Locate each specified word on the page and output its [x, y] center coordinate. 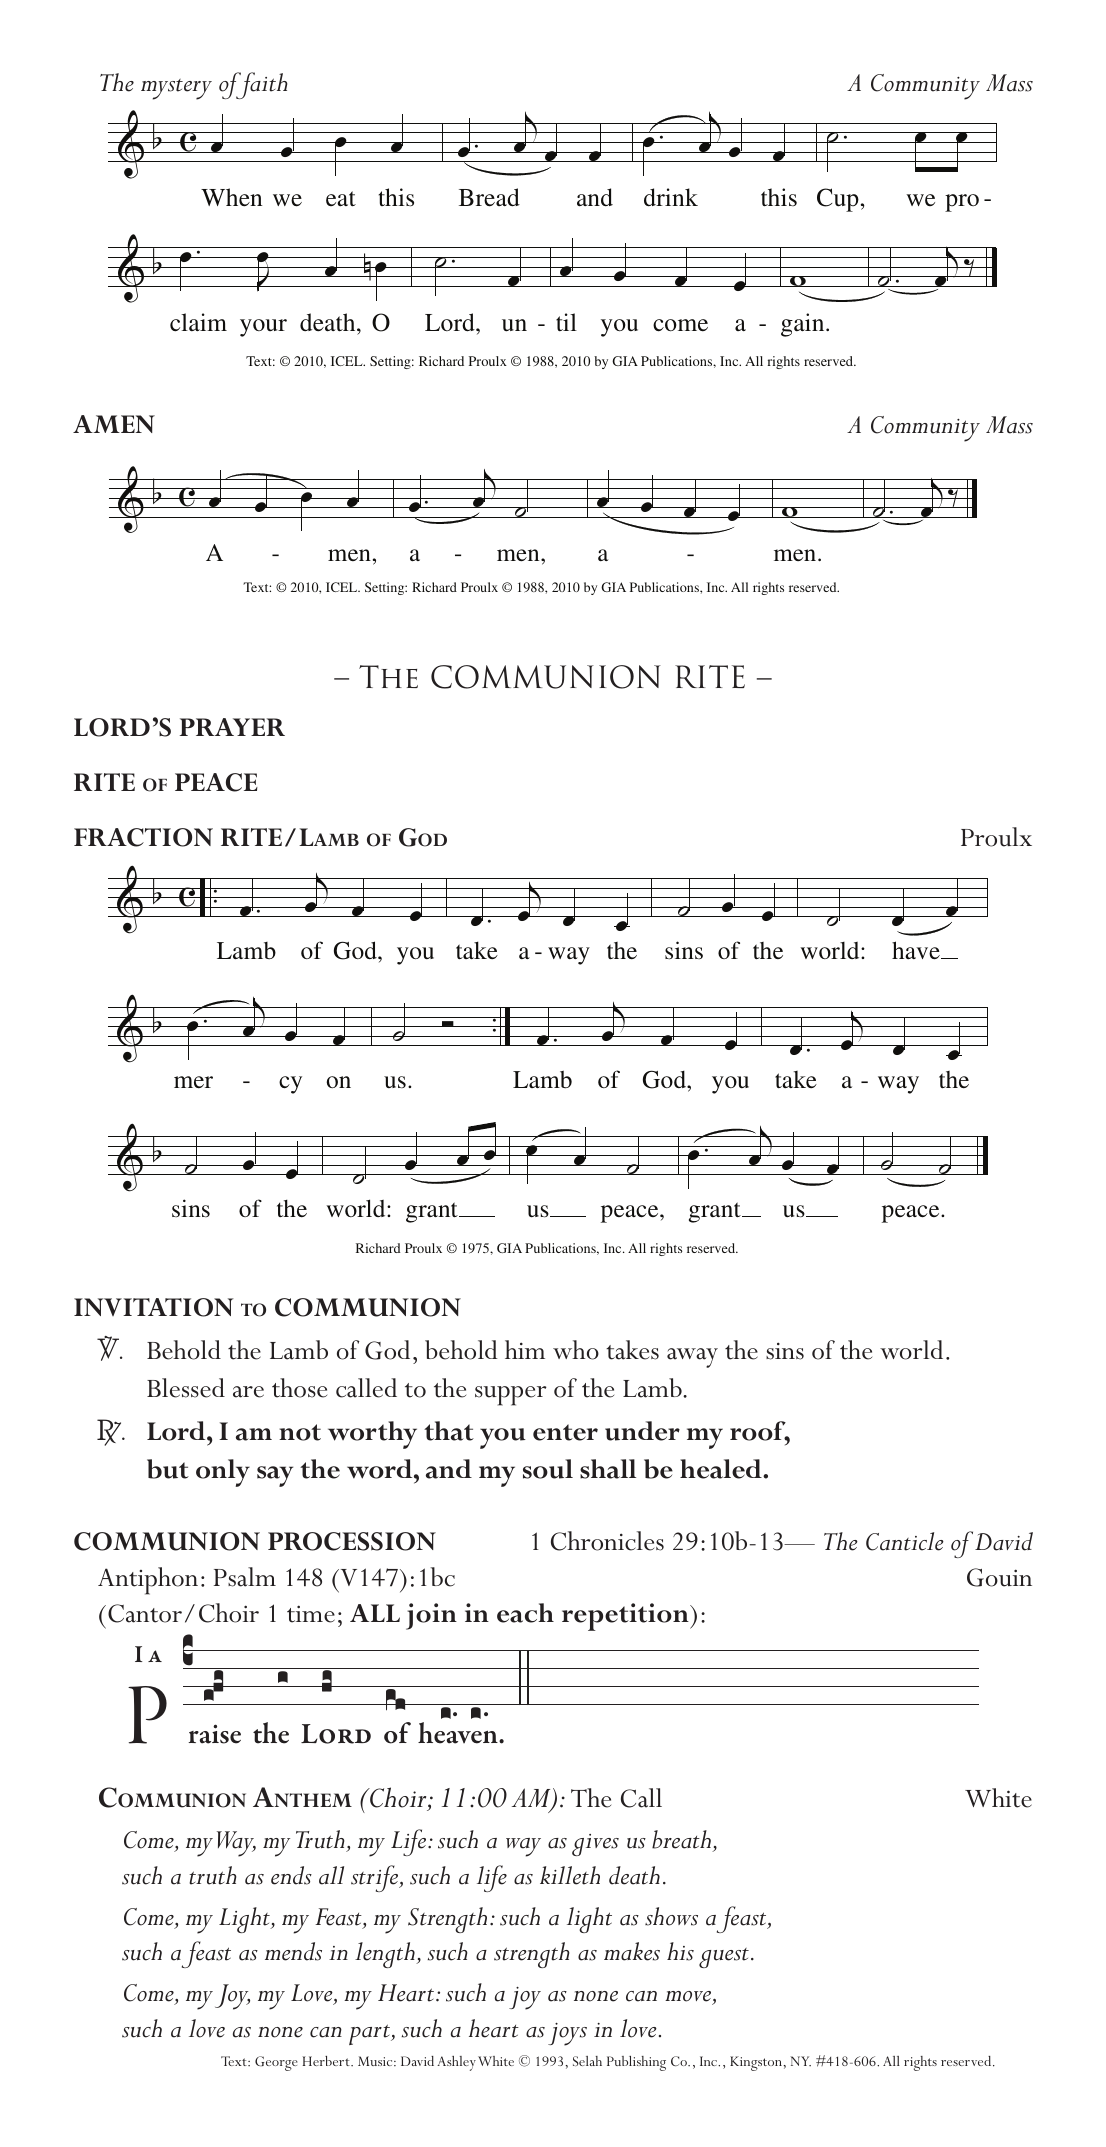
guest [724, 1958]
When [231, 197]
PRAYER [232, 727]
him [525, 1349]
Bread [489, 197]
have [917, 950]
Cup [838, 200]
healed [722, 1469]
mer [193, 1082]
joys [567, 2034]
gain [804, 325]
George [276, 2063]
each [525, 1613]
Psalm [245, 1577]
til [566, 322]
